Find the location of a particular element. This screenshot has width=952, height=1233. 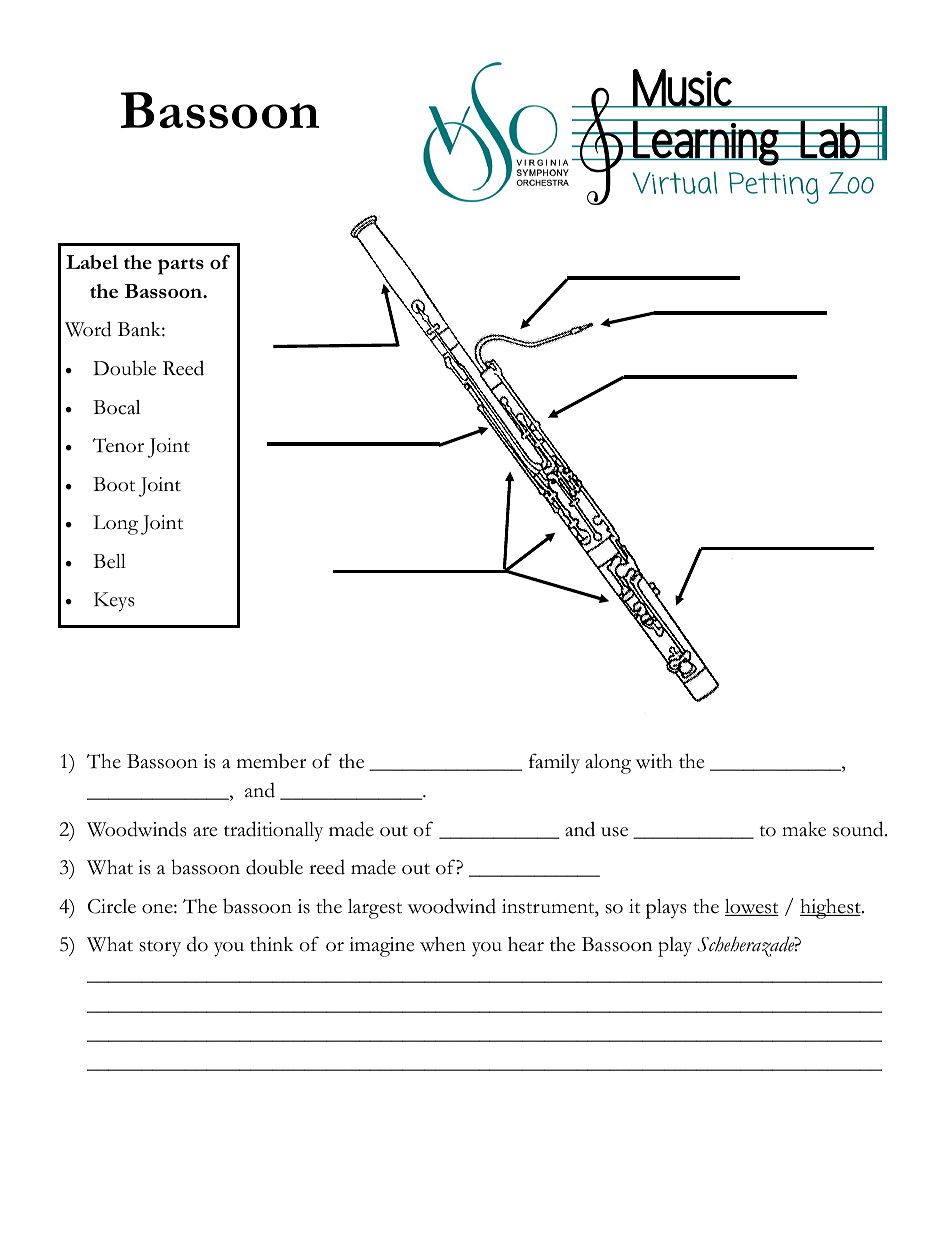

Label is located at coordinates (92, 262).
